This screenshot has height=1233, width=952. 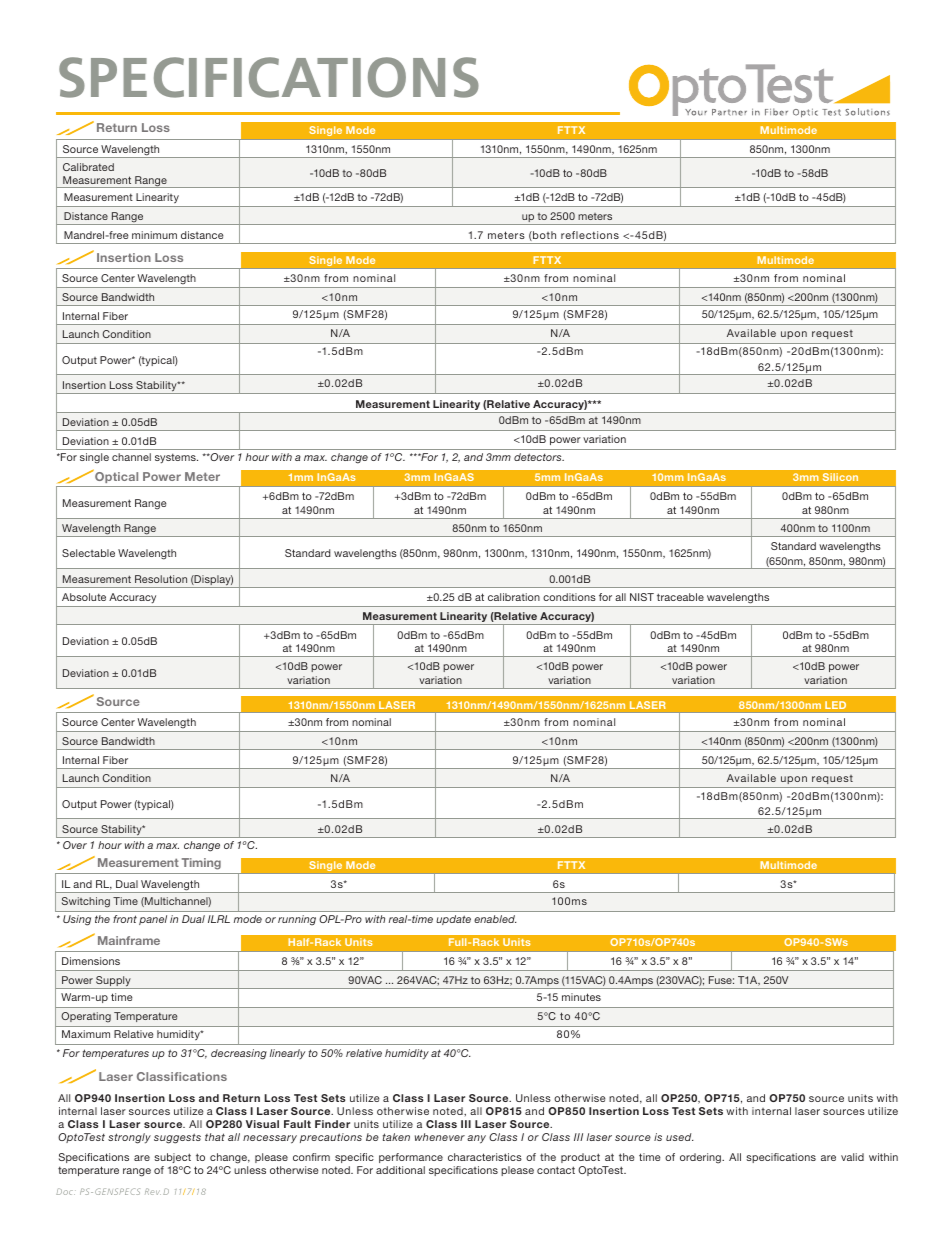 I want to click on traceable, so click(x=680, y=597).
